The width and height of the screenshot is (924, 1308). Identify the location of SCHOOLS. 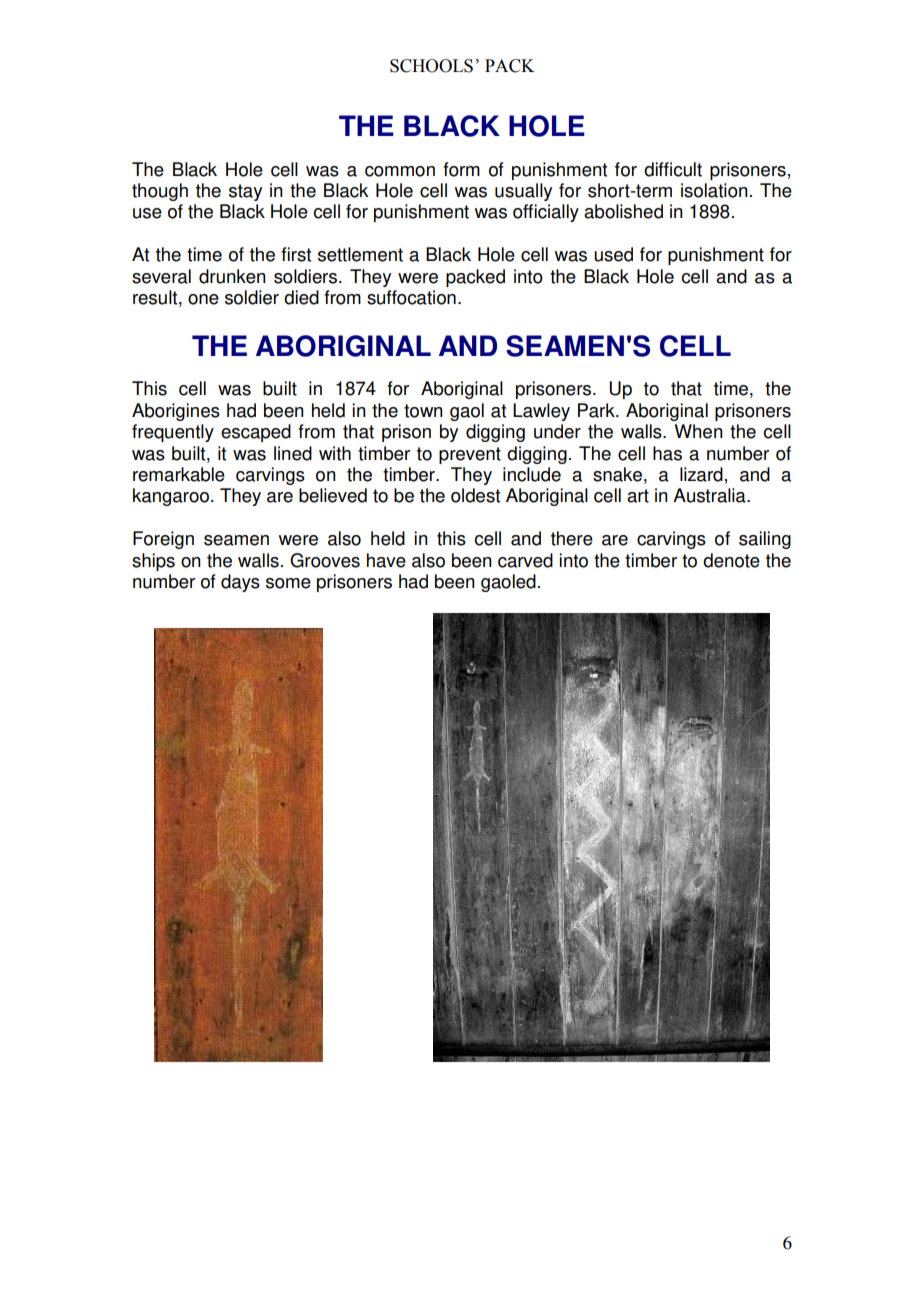
(431, 66).
